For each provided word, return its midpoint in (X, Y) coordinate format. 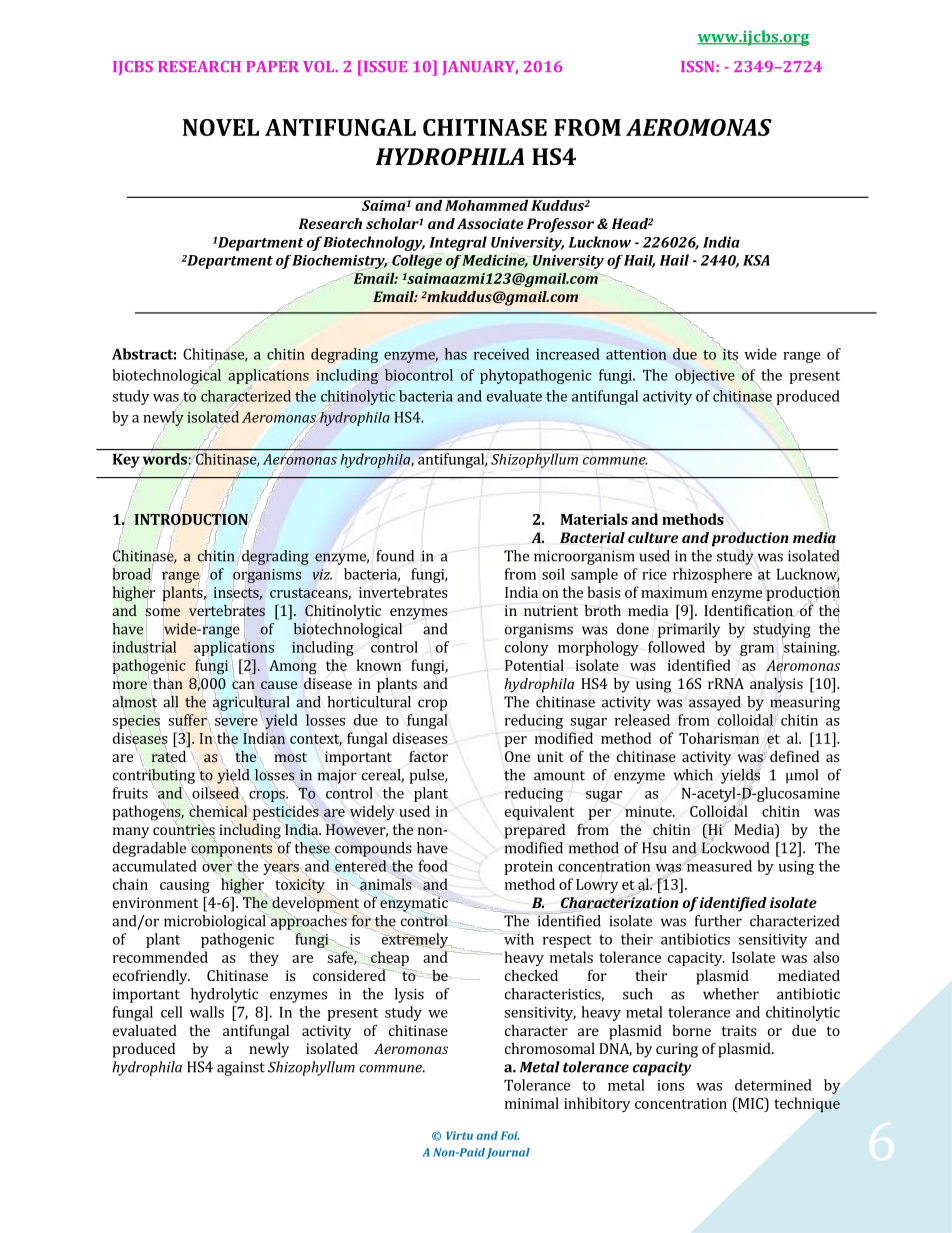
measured (718, 865)
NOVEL (221, 127)
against (241, 1068)
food (433, 866)
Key (126, 461)
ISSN (697, 66)
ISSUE (384, 66)
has (456, 354)
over (217, 868)
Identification (749, 611)
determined (773, 1085)
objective (705, 376)
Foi (510, 1135)
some (162, 612)
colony (527, 648)
